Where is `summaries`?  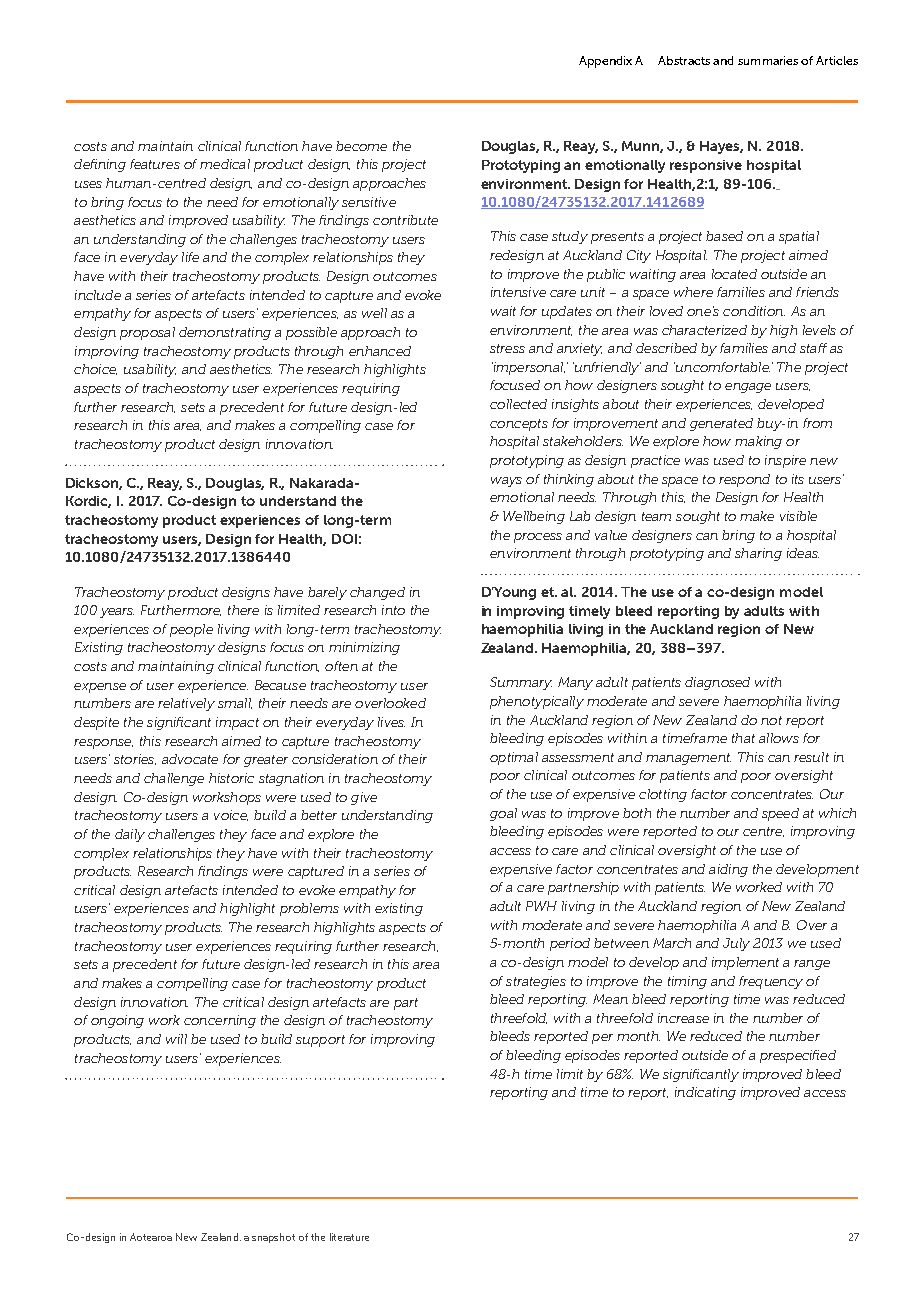
summaries is located at coordinates (768, 60).
